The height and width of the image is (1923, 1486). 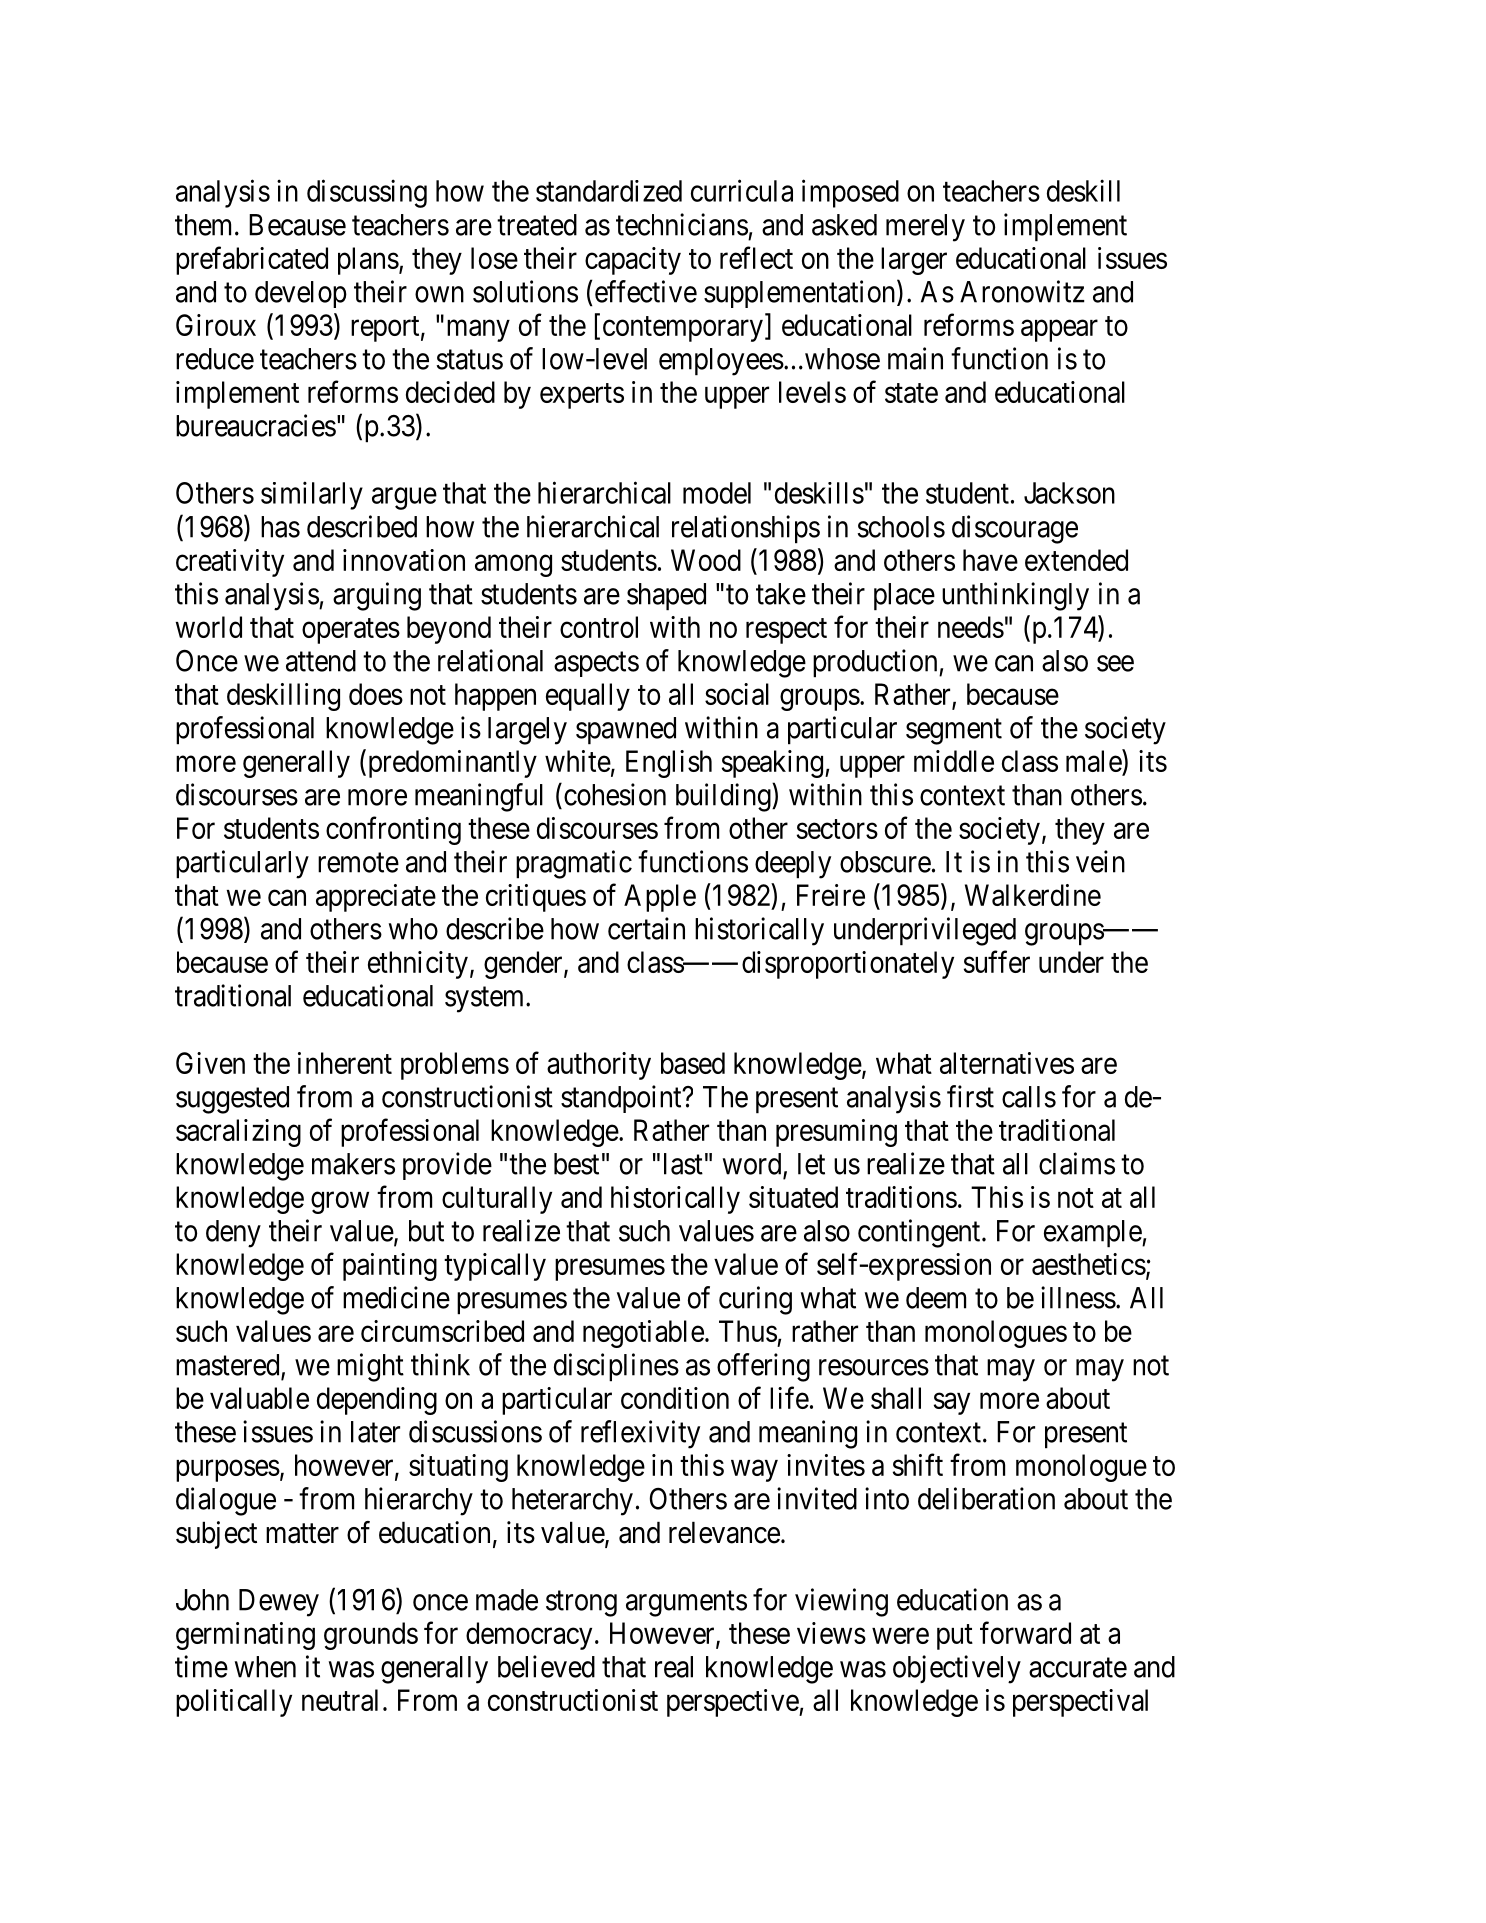 I want to click on grow, so click(x=340, y=1203).
